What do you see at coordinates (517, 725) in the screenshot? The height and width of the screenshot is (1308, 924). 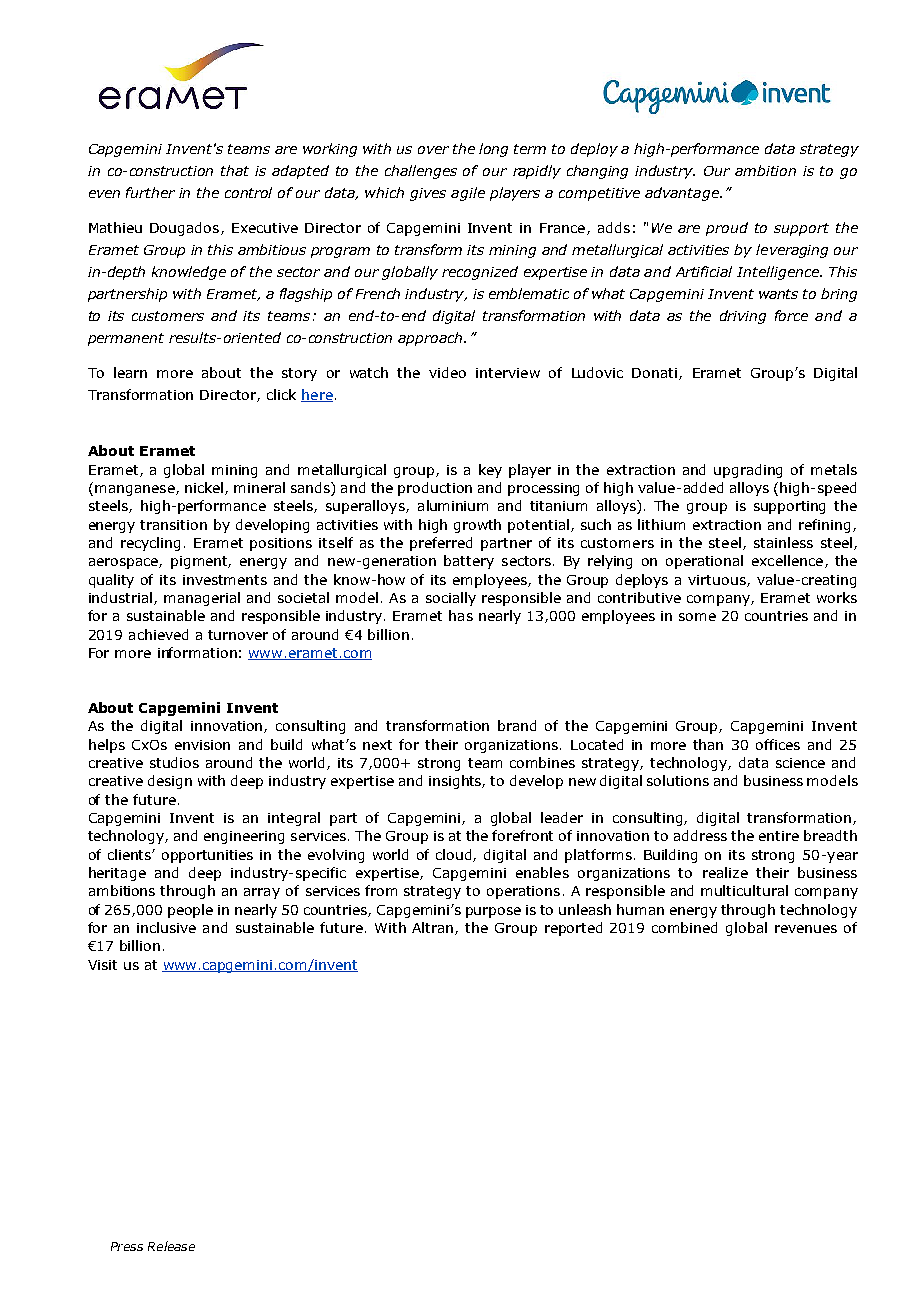 I see `brand` at bounding box center [517, 725].
